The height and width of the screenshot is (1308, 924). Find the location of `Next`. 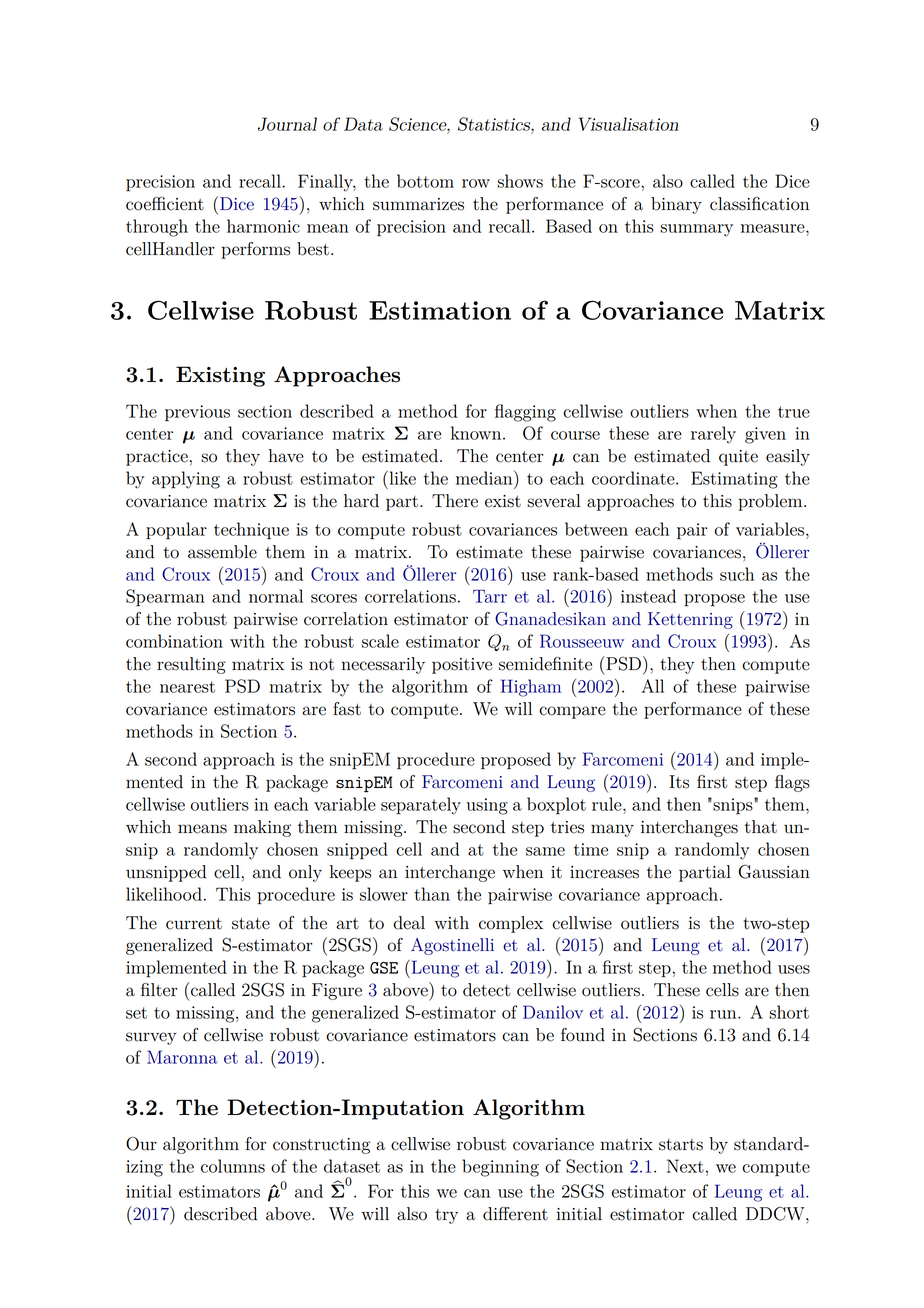

Next is located at coordinates (685, 1166).
